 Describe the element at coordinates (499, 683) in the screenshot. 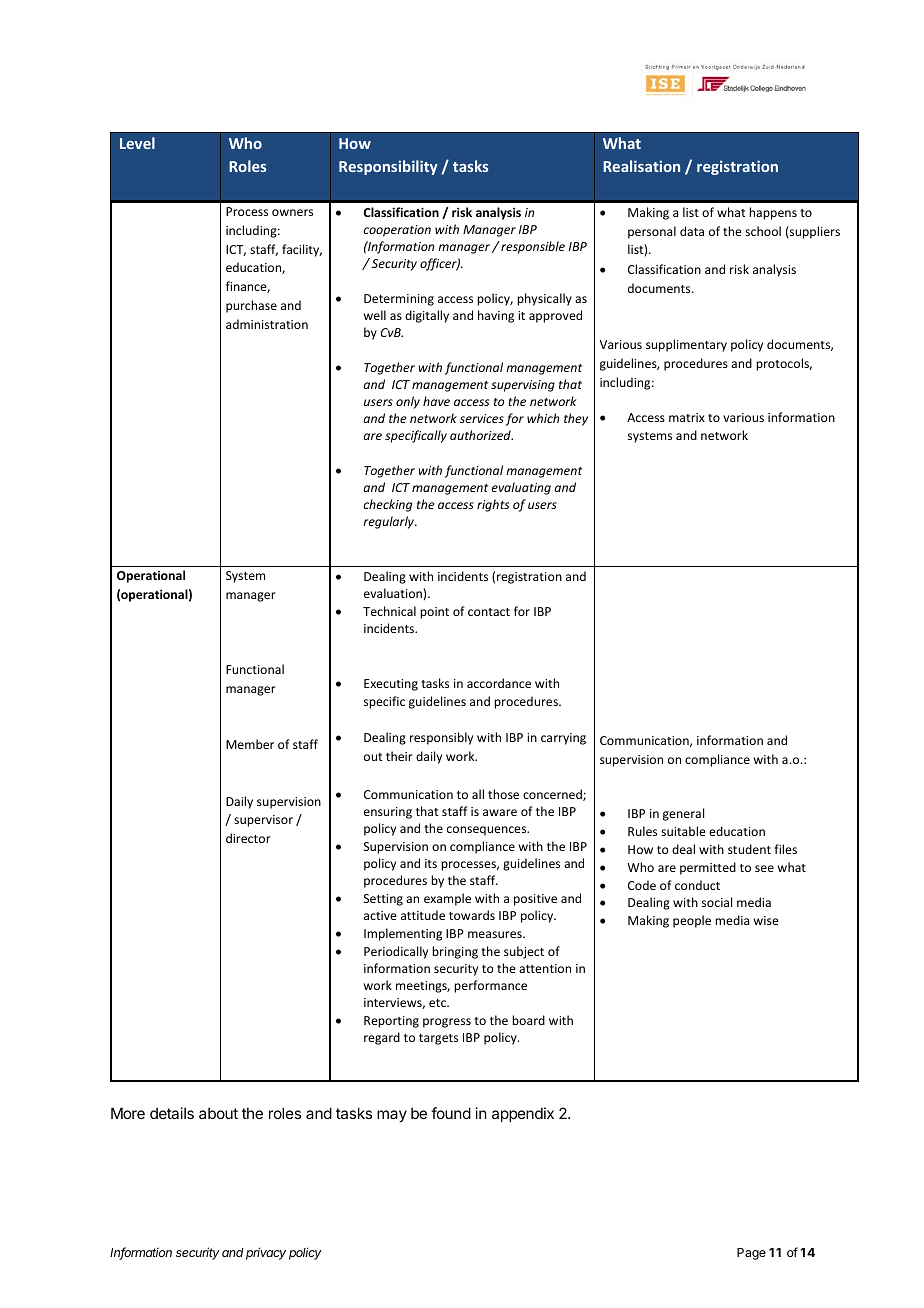

I see `accordance` at that location.
